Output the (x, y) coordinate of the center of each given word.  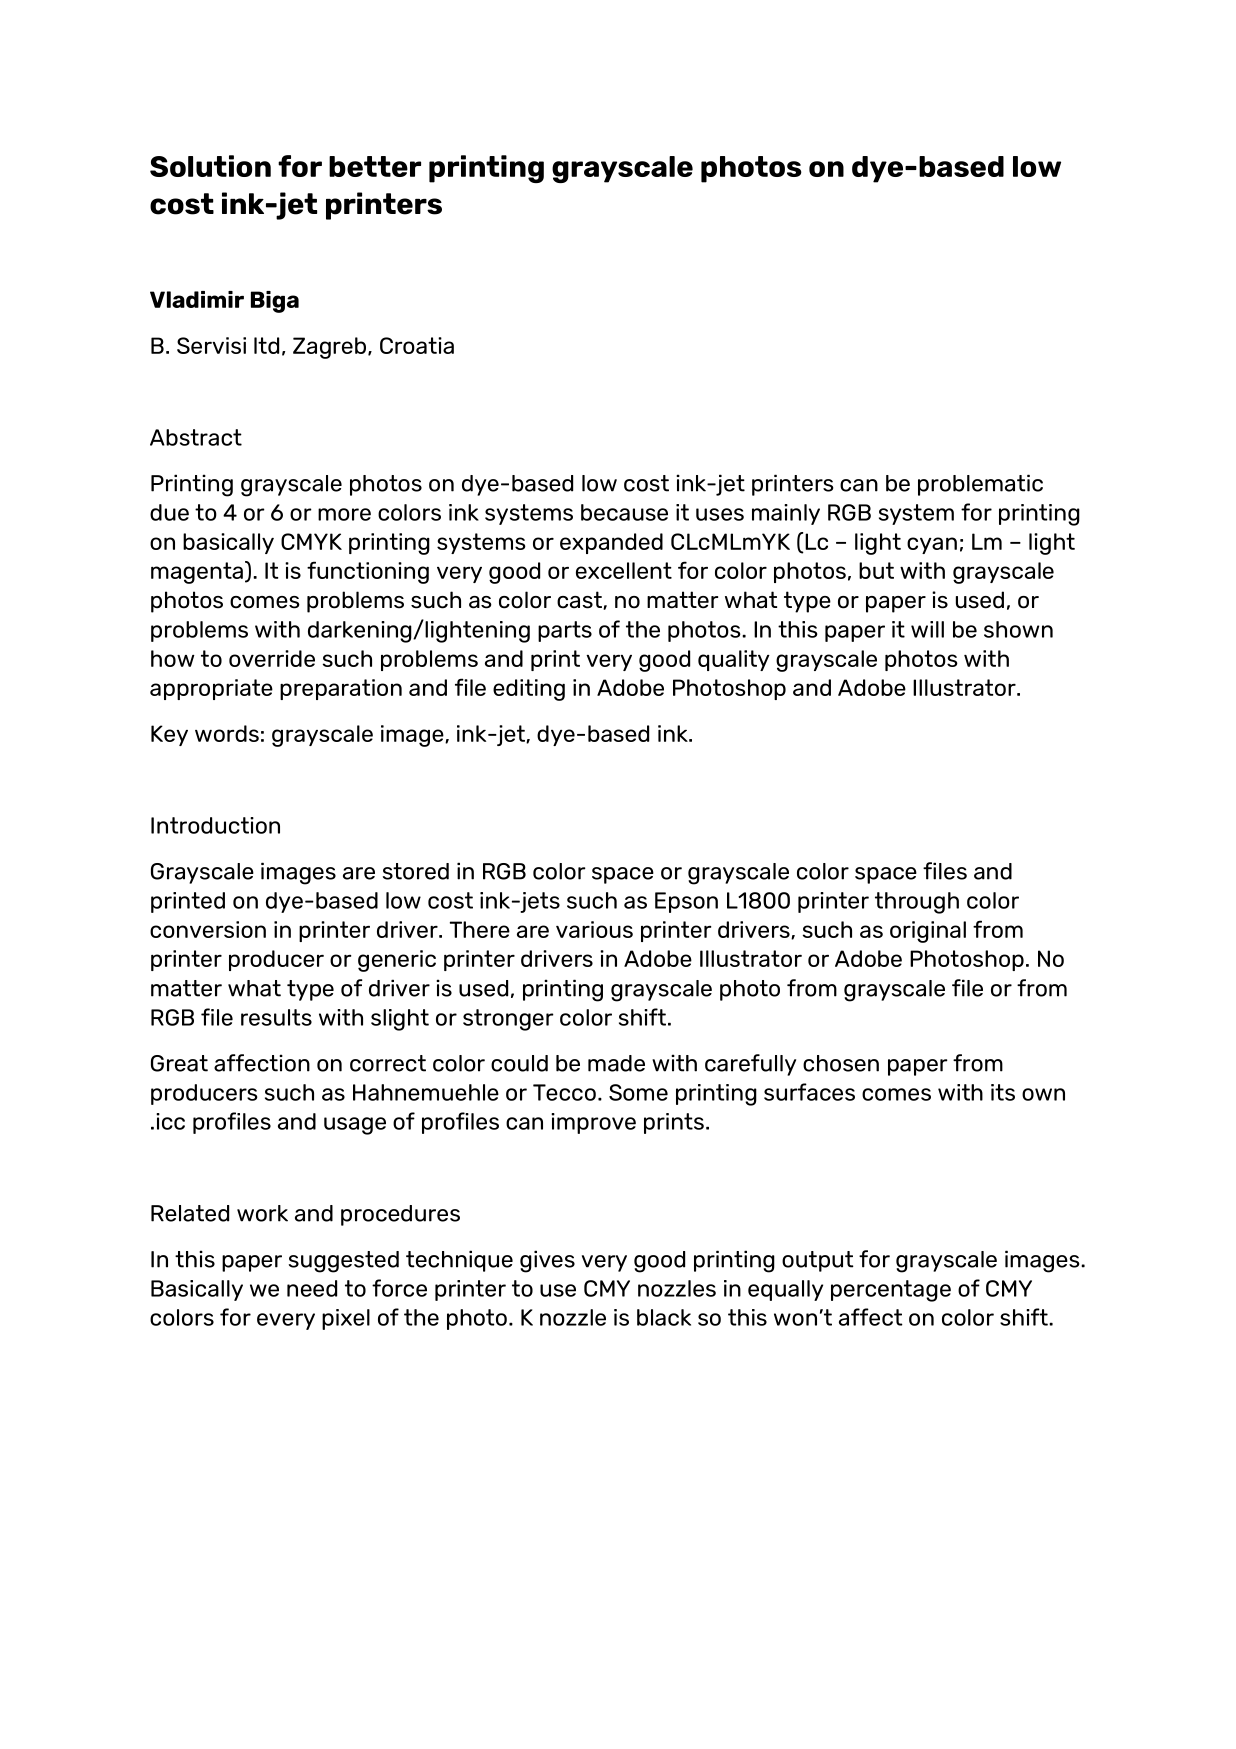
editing (529, 690)
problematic (980, 485)
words (227, 733)
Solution (210, 166)
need (312, 1288)
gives (547, 1261)
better (375, 166)
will (927, 629)
